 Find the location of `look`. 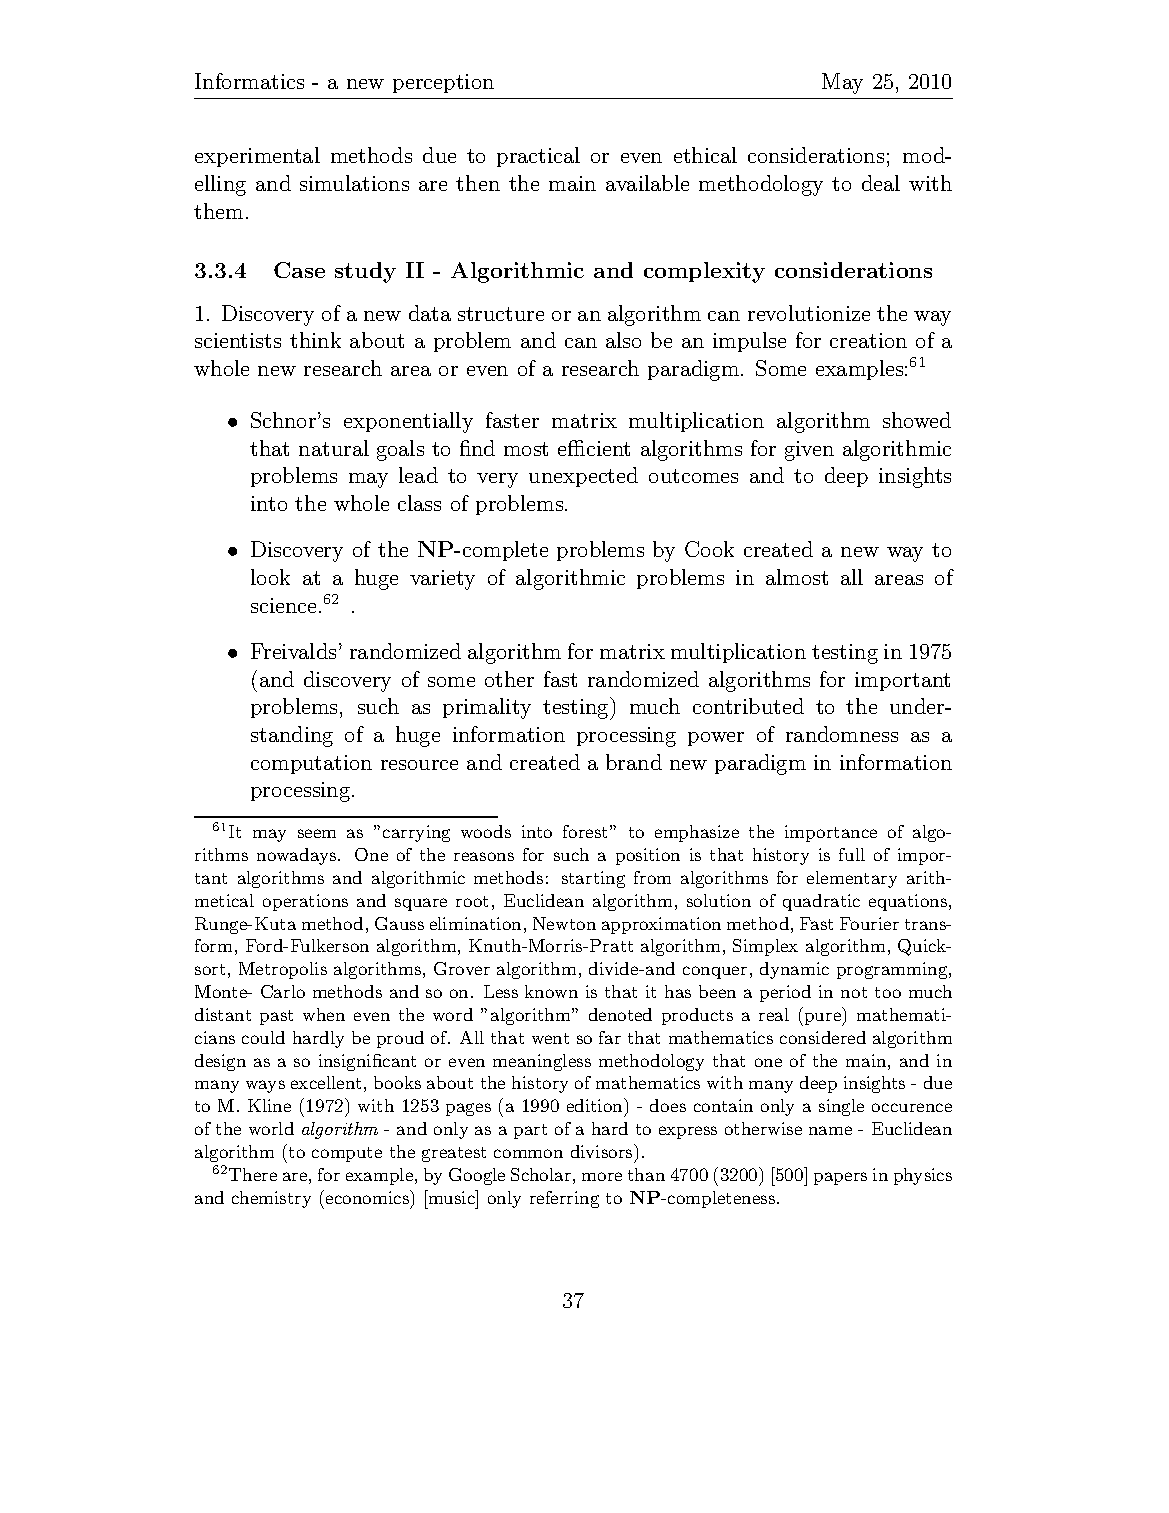

look is located at coordinates (270, 577).
